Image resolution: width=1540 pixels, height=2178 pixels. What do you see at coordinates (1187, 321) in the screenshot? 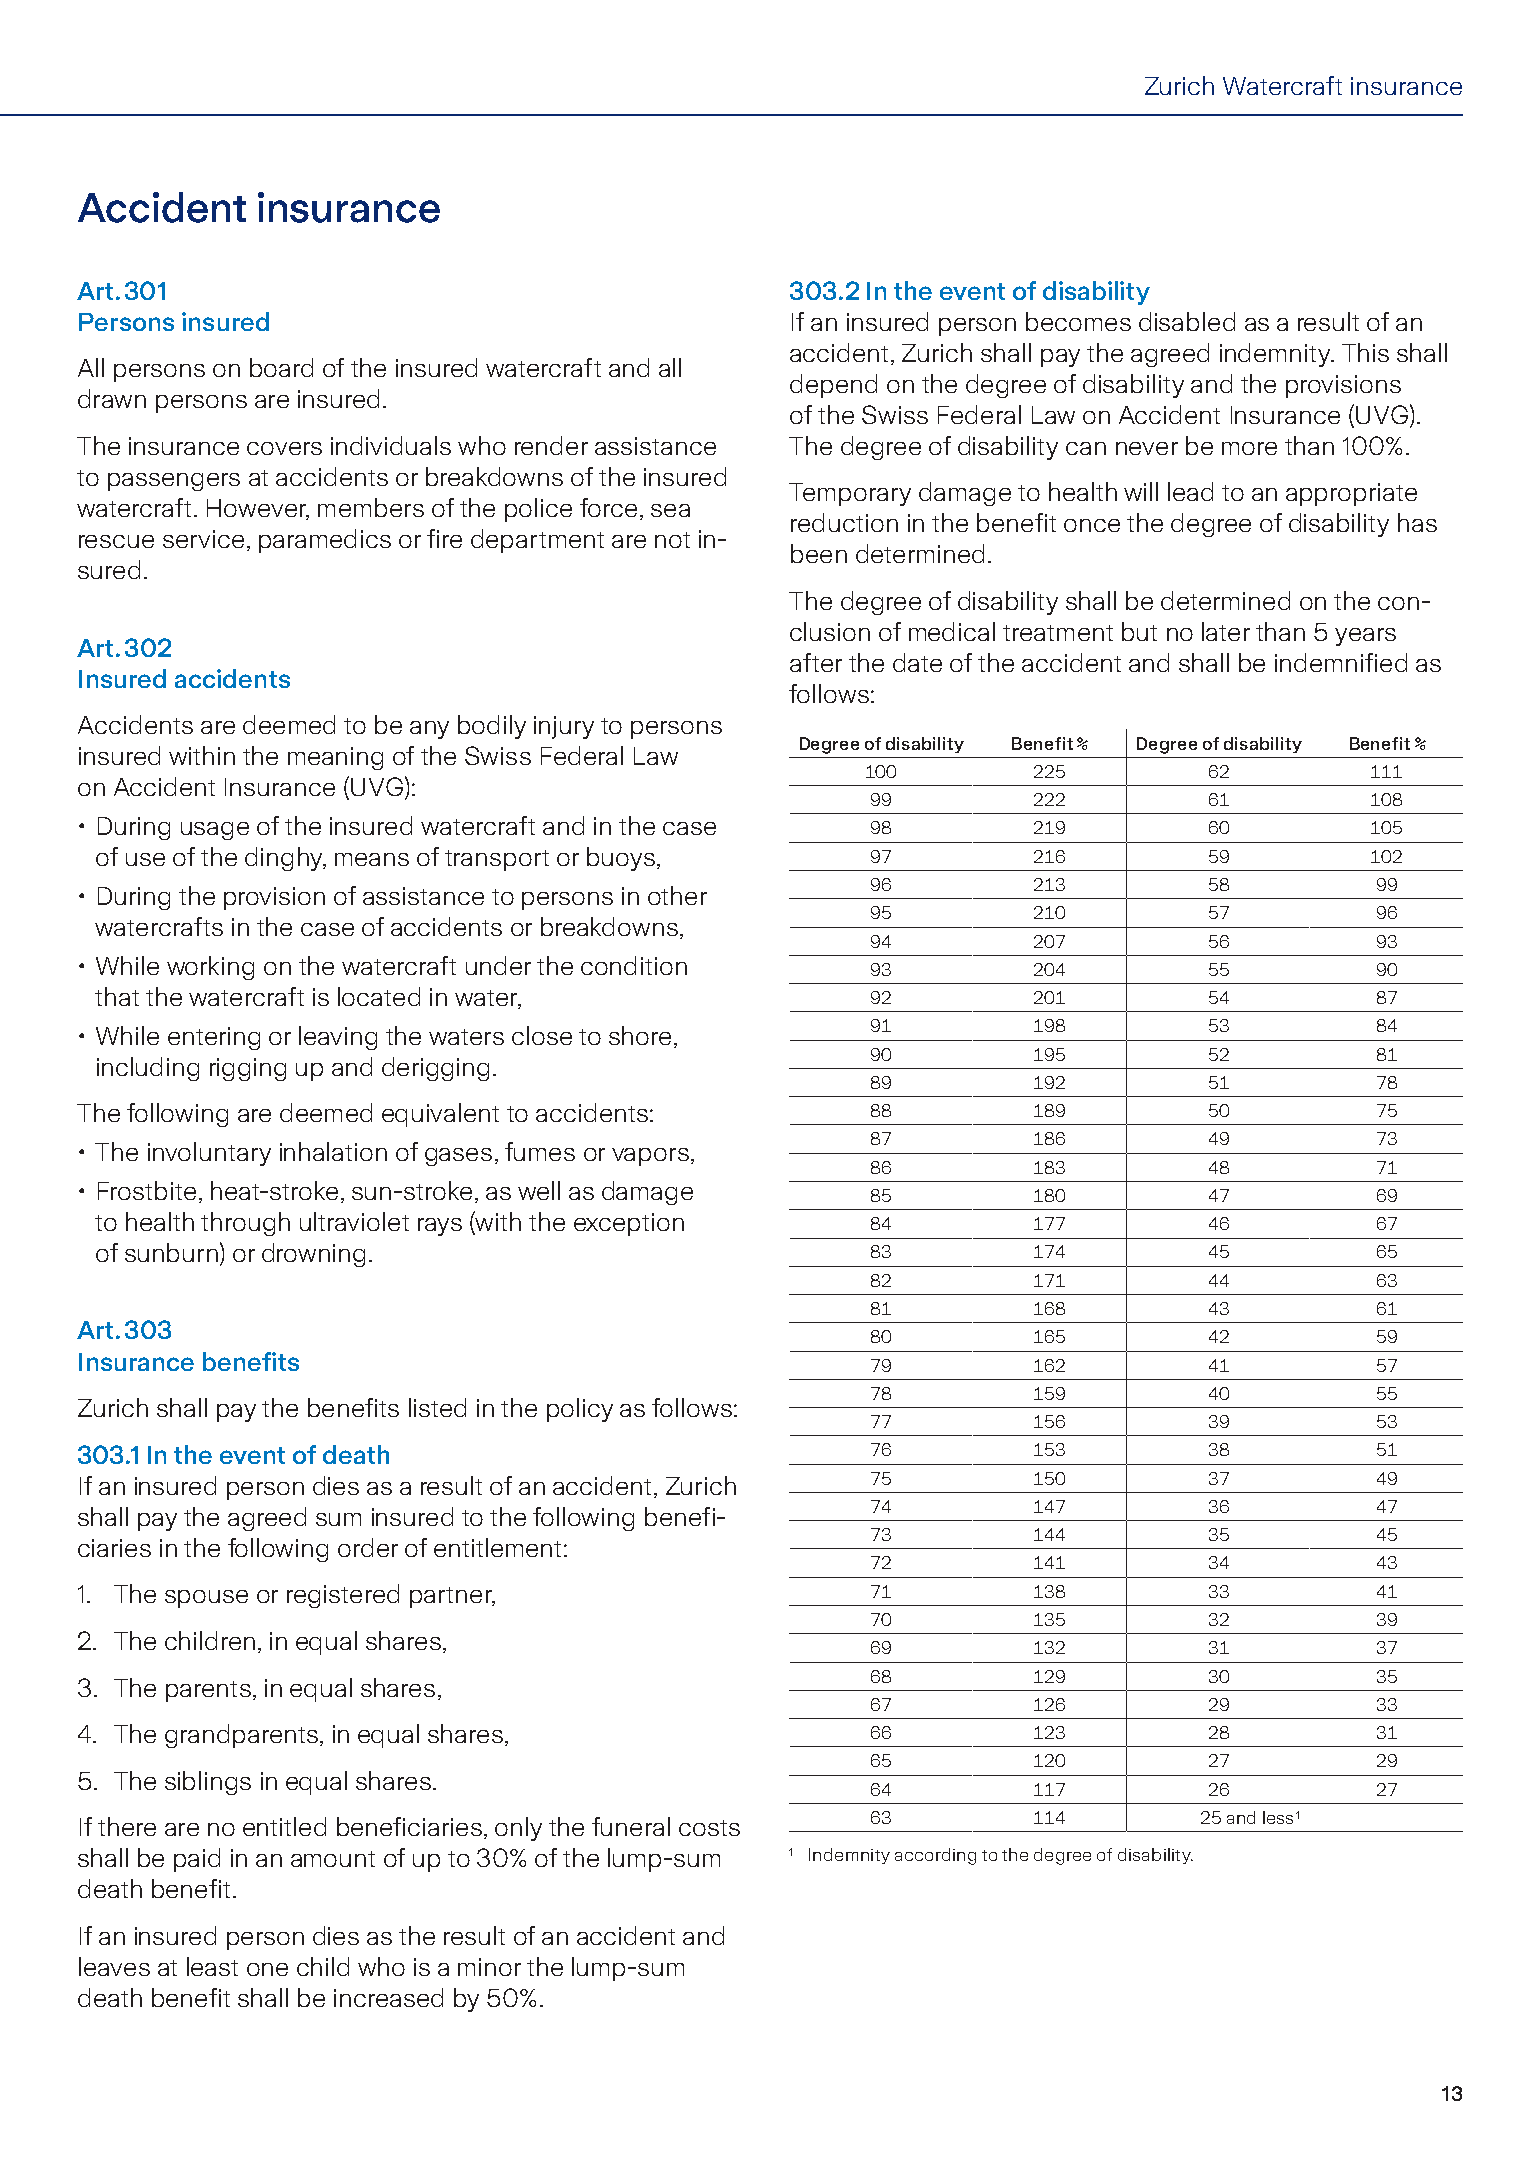
I see `disabled` at bounding box center [1187, 321].
